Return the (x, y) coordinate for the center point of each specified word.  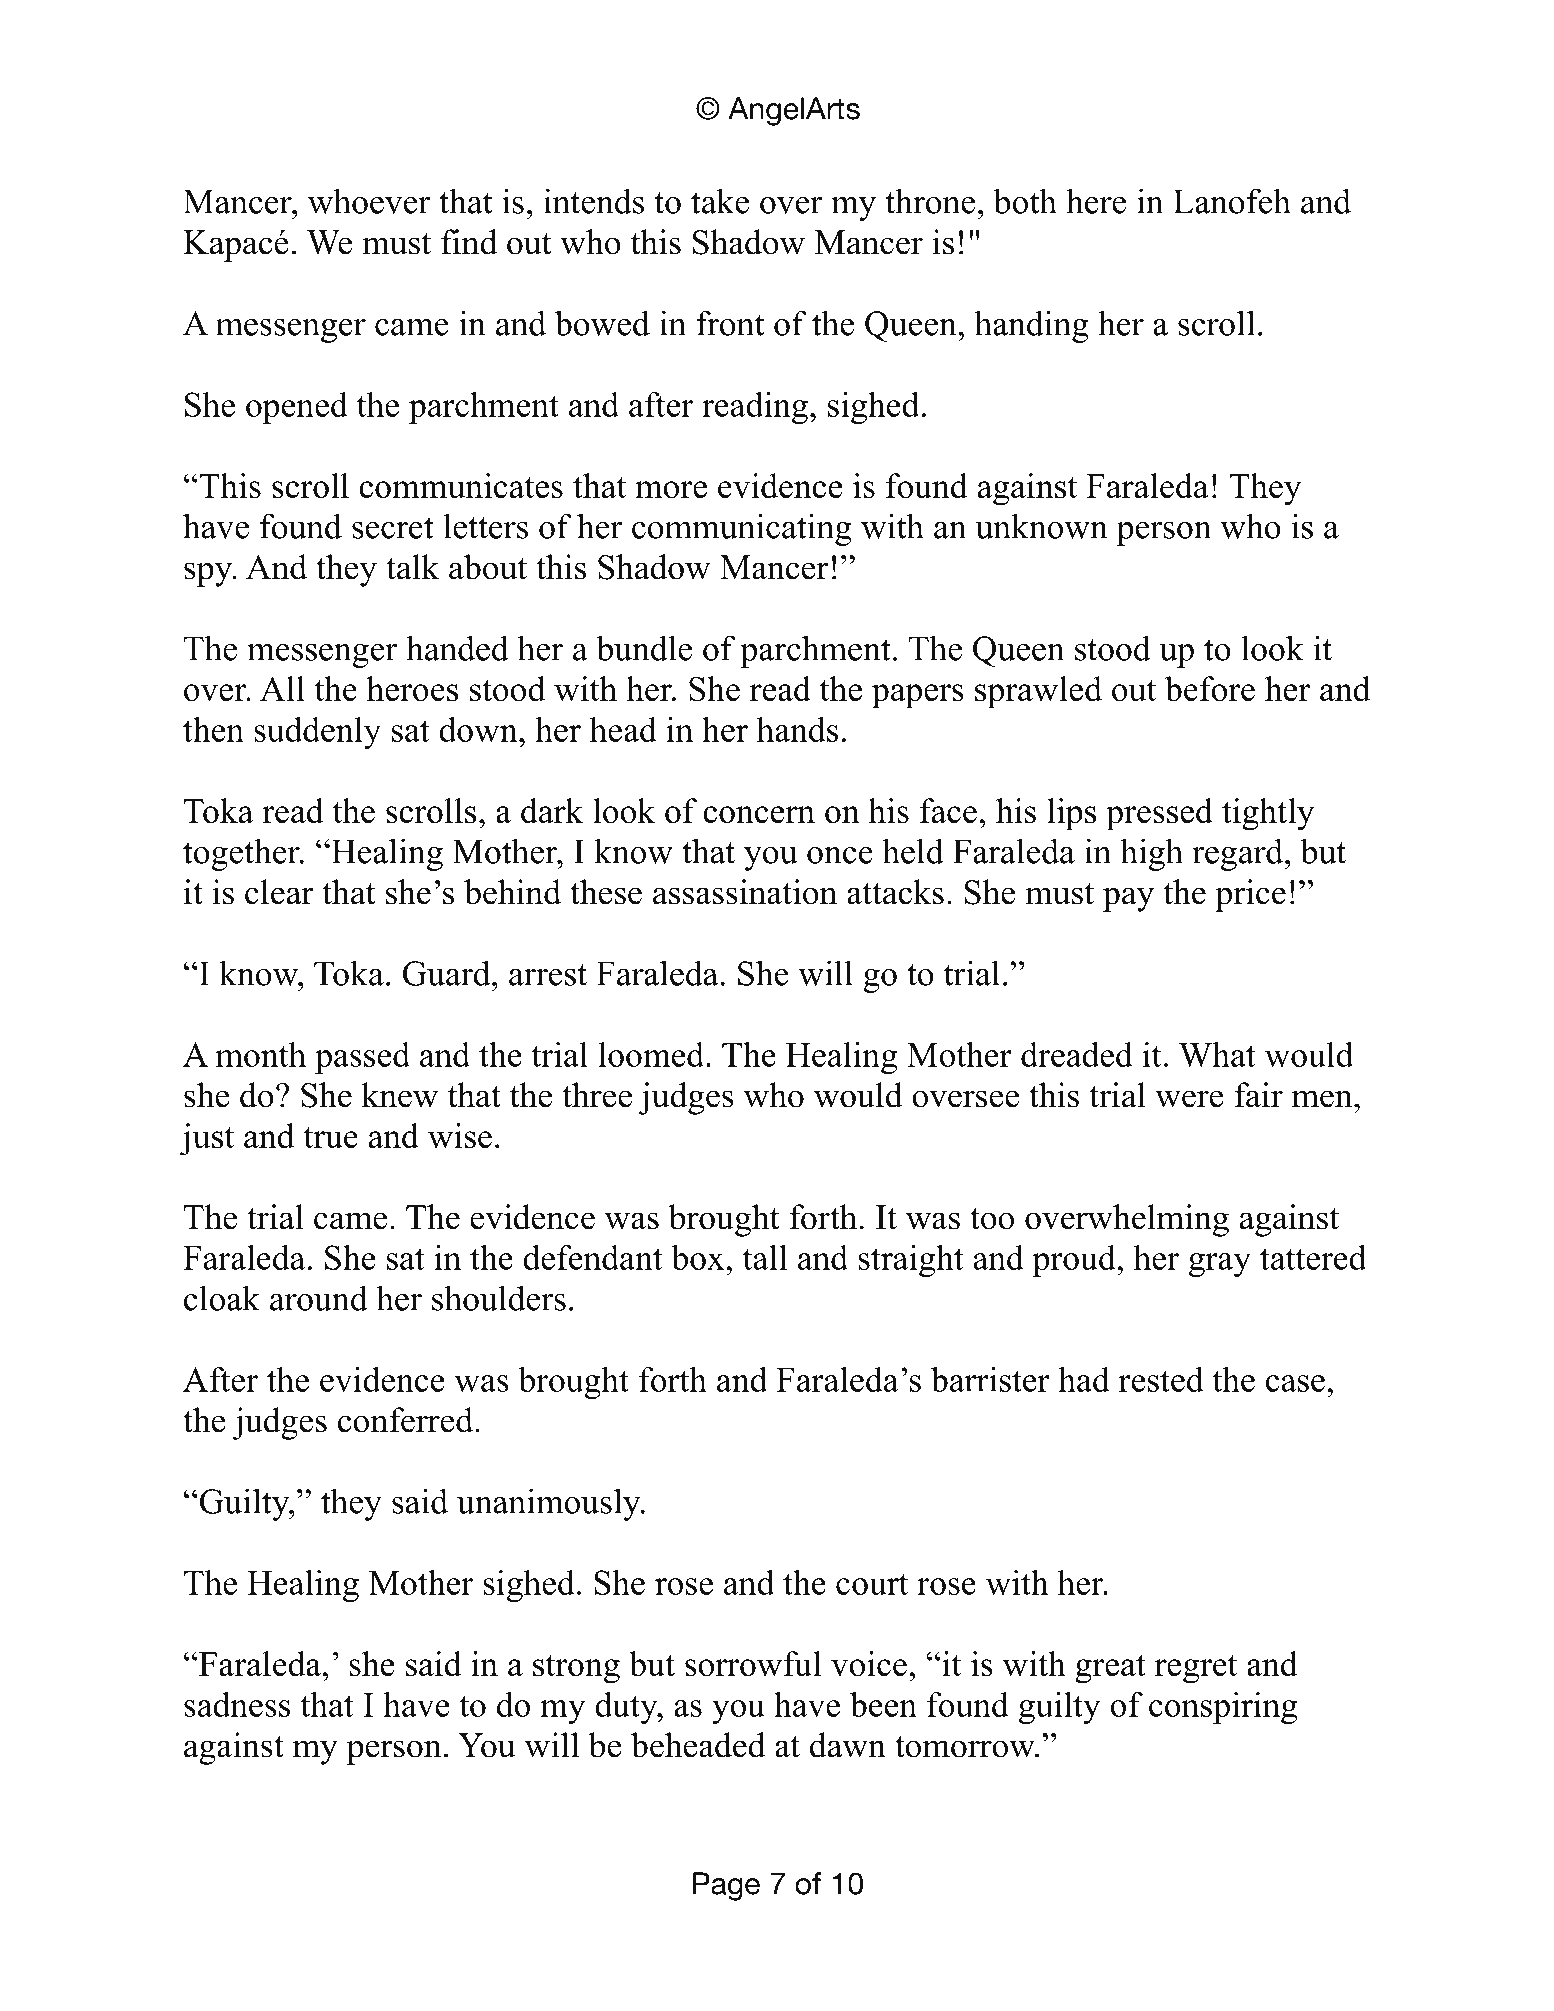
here (1096, 201)
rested (1161, 1379)
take (720, 201)
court (872, 1584)
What (1217, 1054)
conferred (407, 1420)
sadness (237, 1704)
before (1210, 689)
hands (797, 729)
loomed (653, 1054)
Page (726, 1886)
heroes (412, 689)
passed (362, 1058)
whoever (369, 201)
